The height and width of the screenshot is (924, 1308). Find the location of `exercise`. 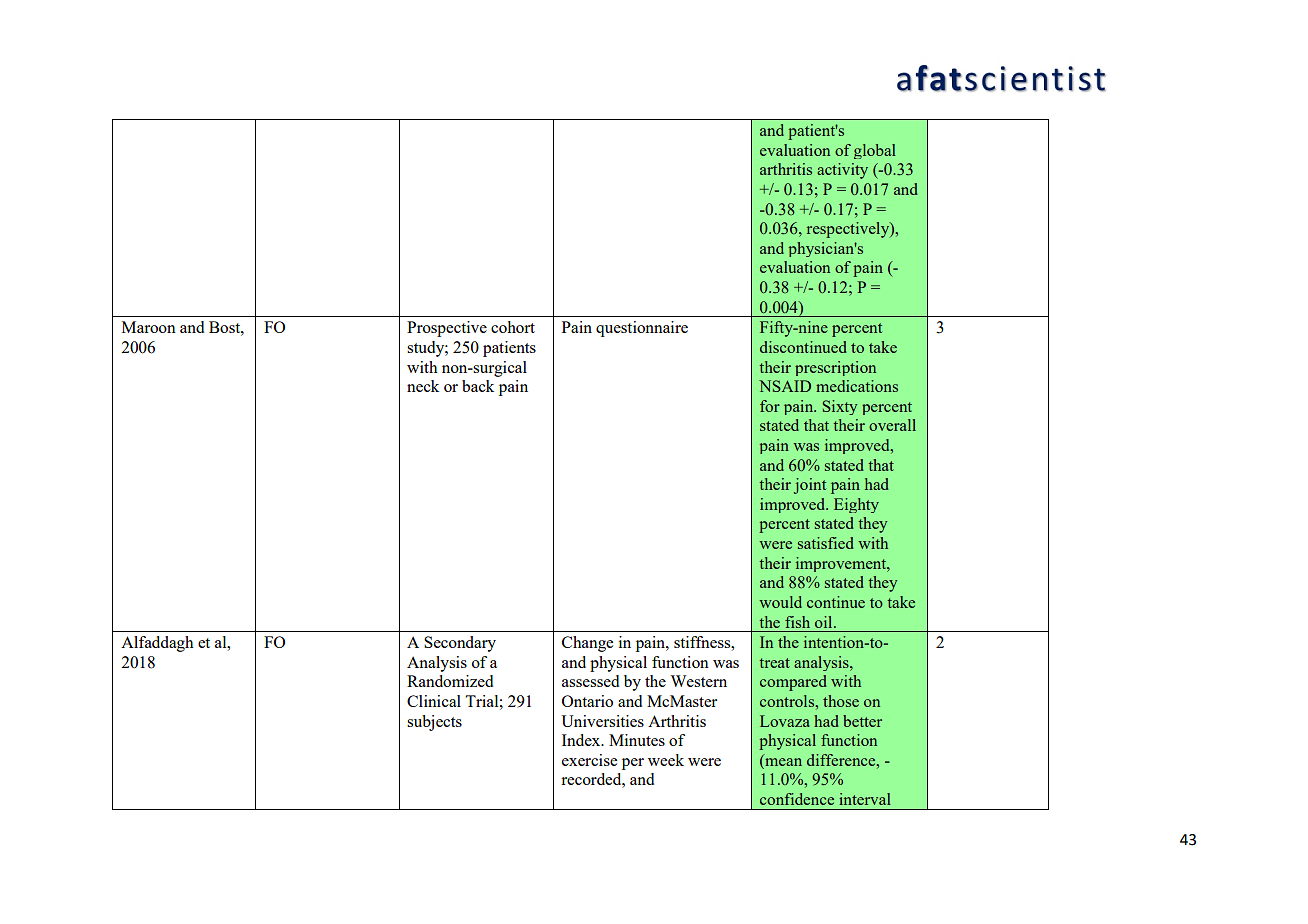

exercise is located at coordinates (589, 760).
